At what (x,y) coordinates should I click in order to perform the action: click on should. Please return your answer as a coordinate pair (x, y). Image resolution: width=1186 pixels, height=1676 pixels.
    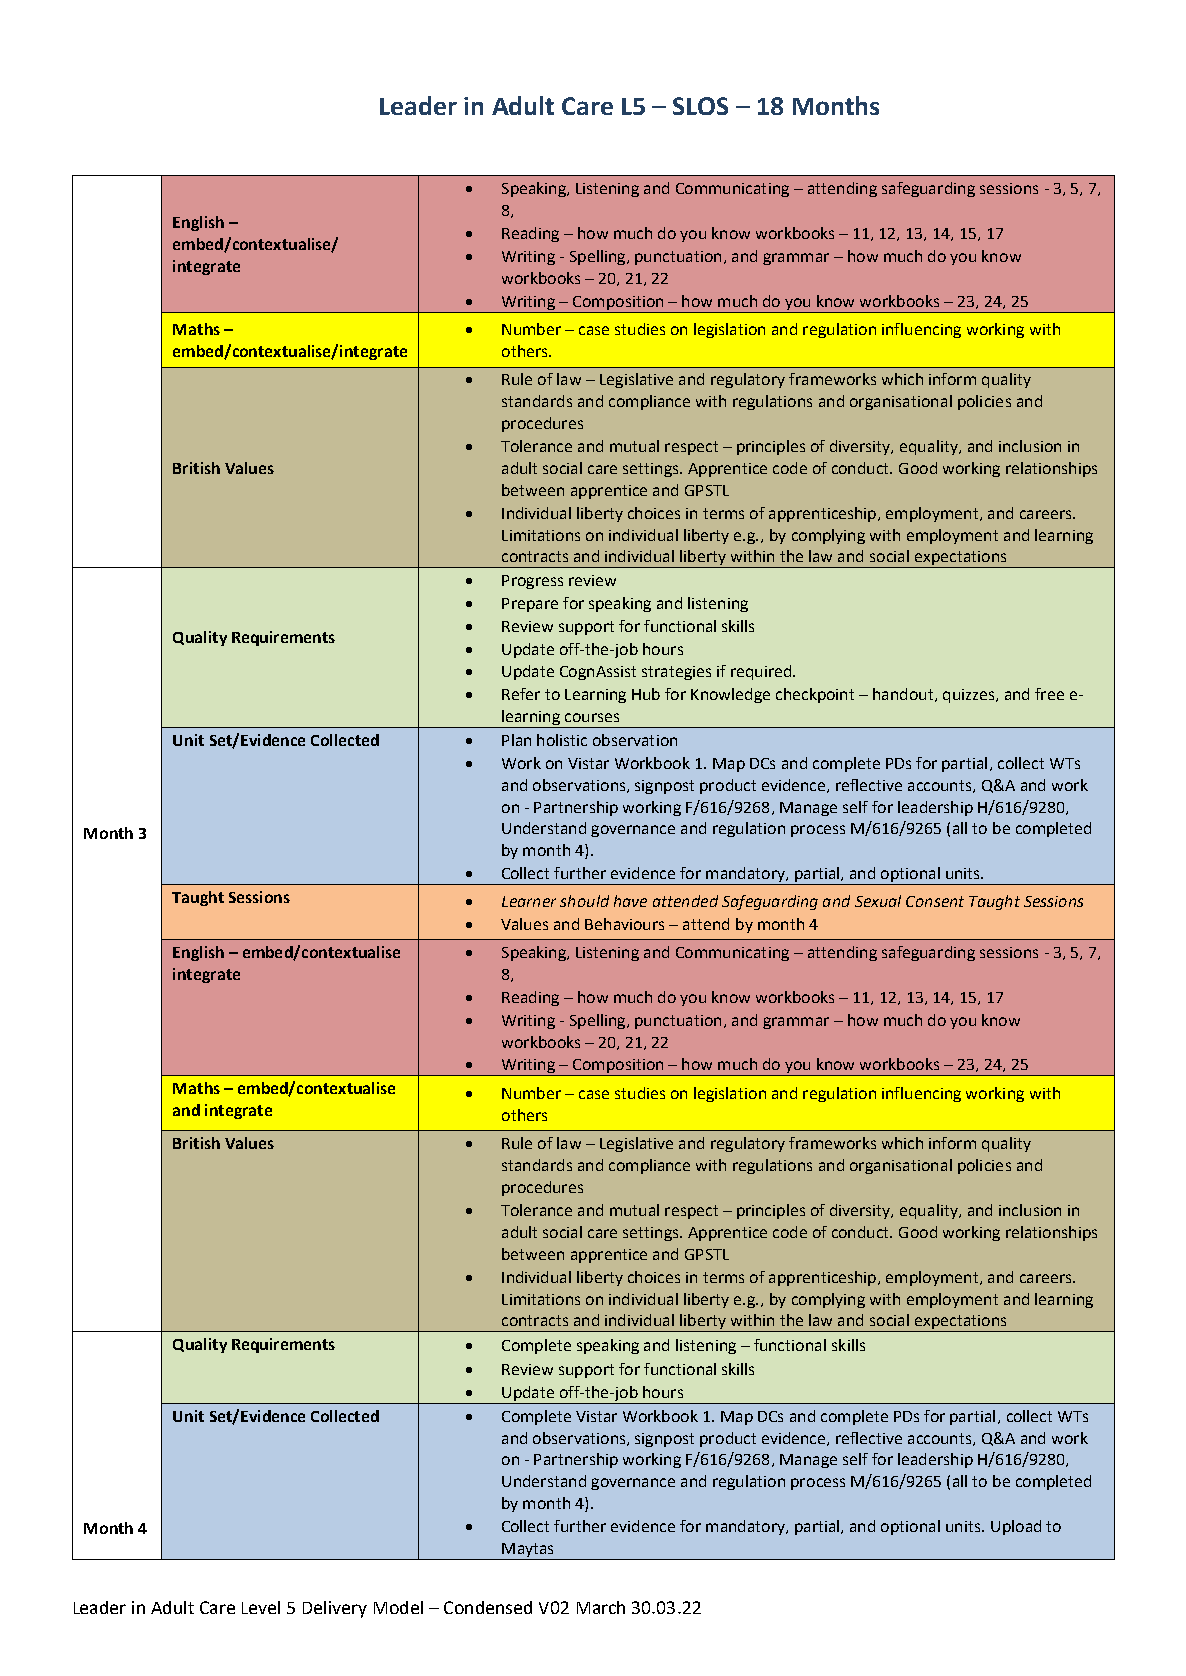
    Looking at the image, I should click on (584, 901).
